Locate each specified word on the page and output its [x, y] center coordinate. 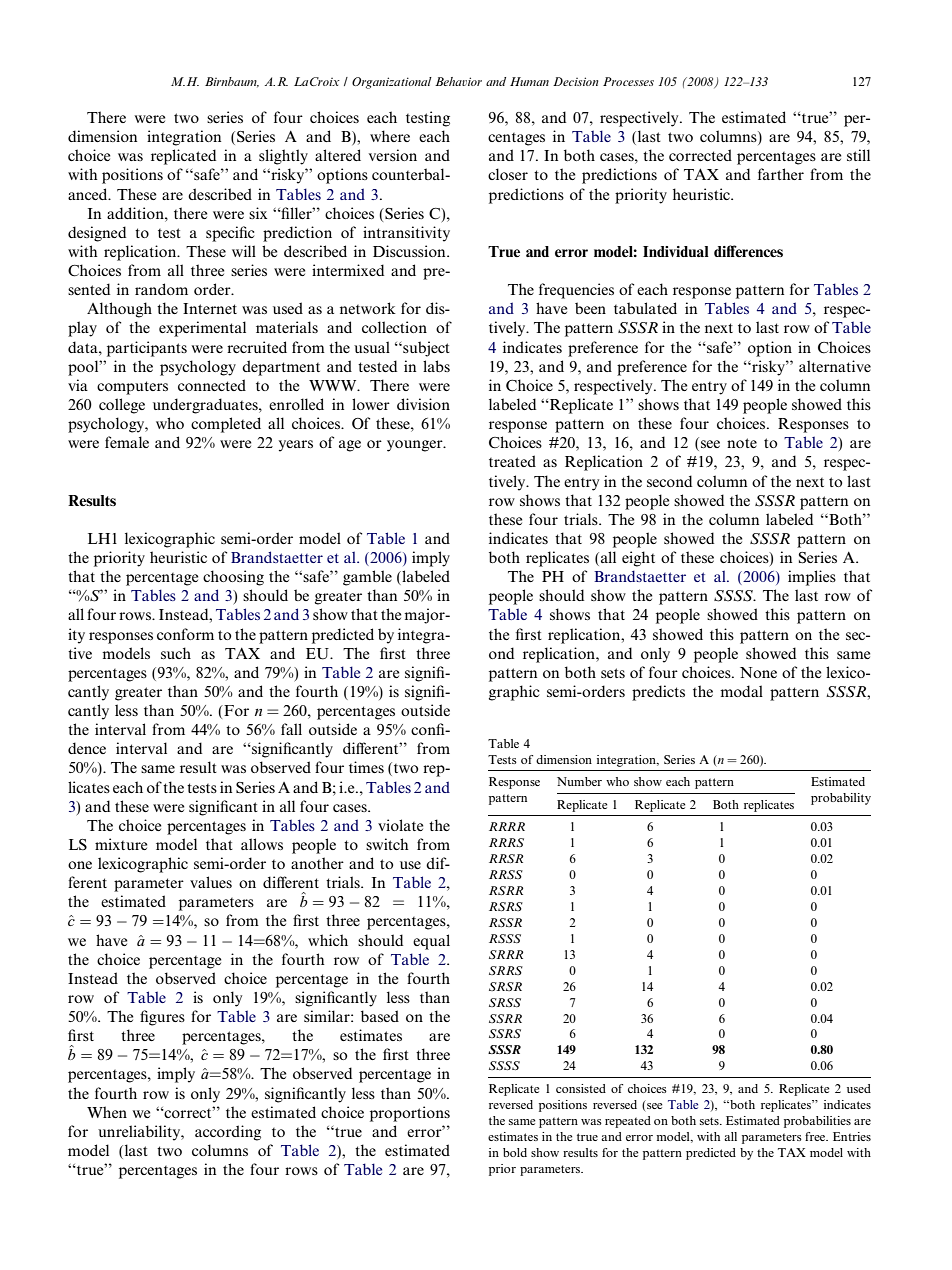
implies [812, 578]
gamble [367, 578]
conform [185, 634]
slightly [283, 157]
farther [781, 174]
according [228, 1133]
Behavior [458, 81]
